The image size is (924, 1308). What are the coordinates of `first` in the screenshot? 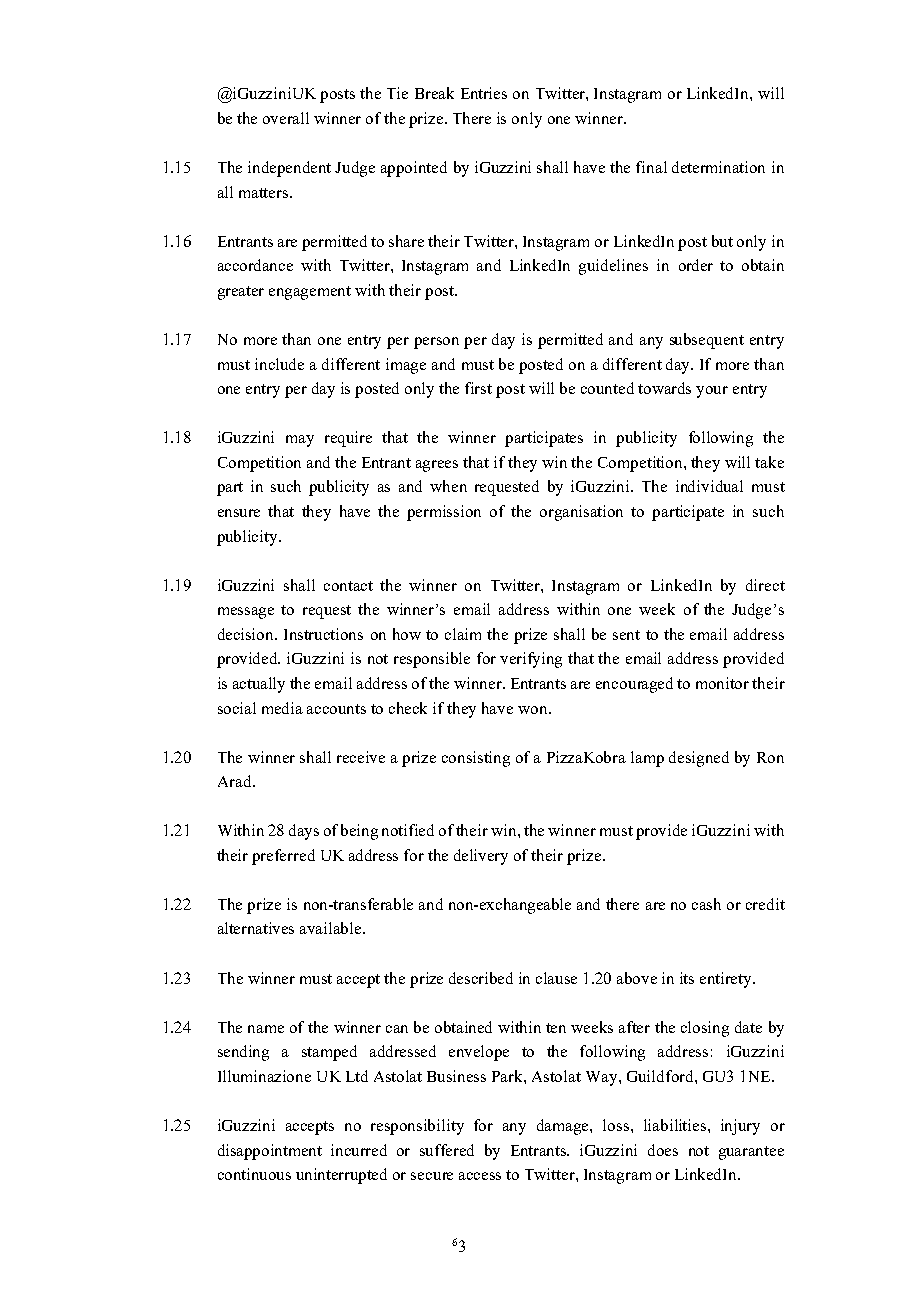 It's located at (478, 388).
